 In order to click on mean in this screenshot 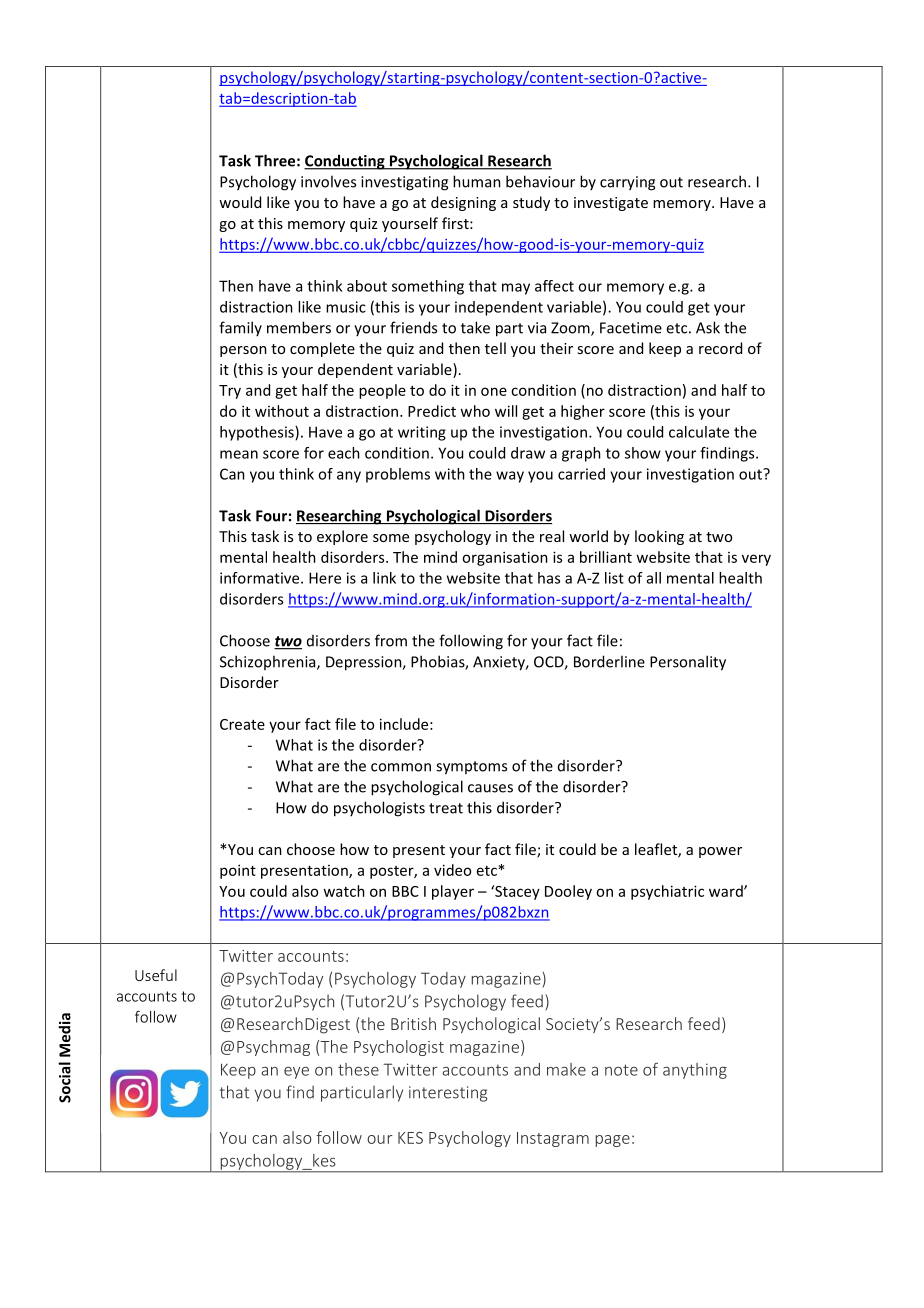, I will do `click(239, 454)`.
